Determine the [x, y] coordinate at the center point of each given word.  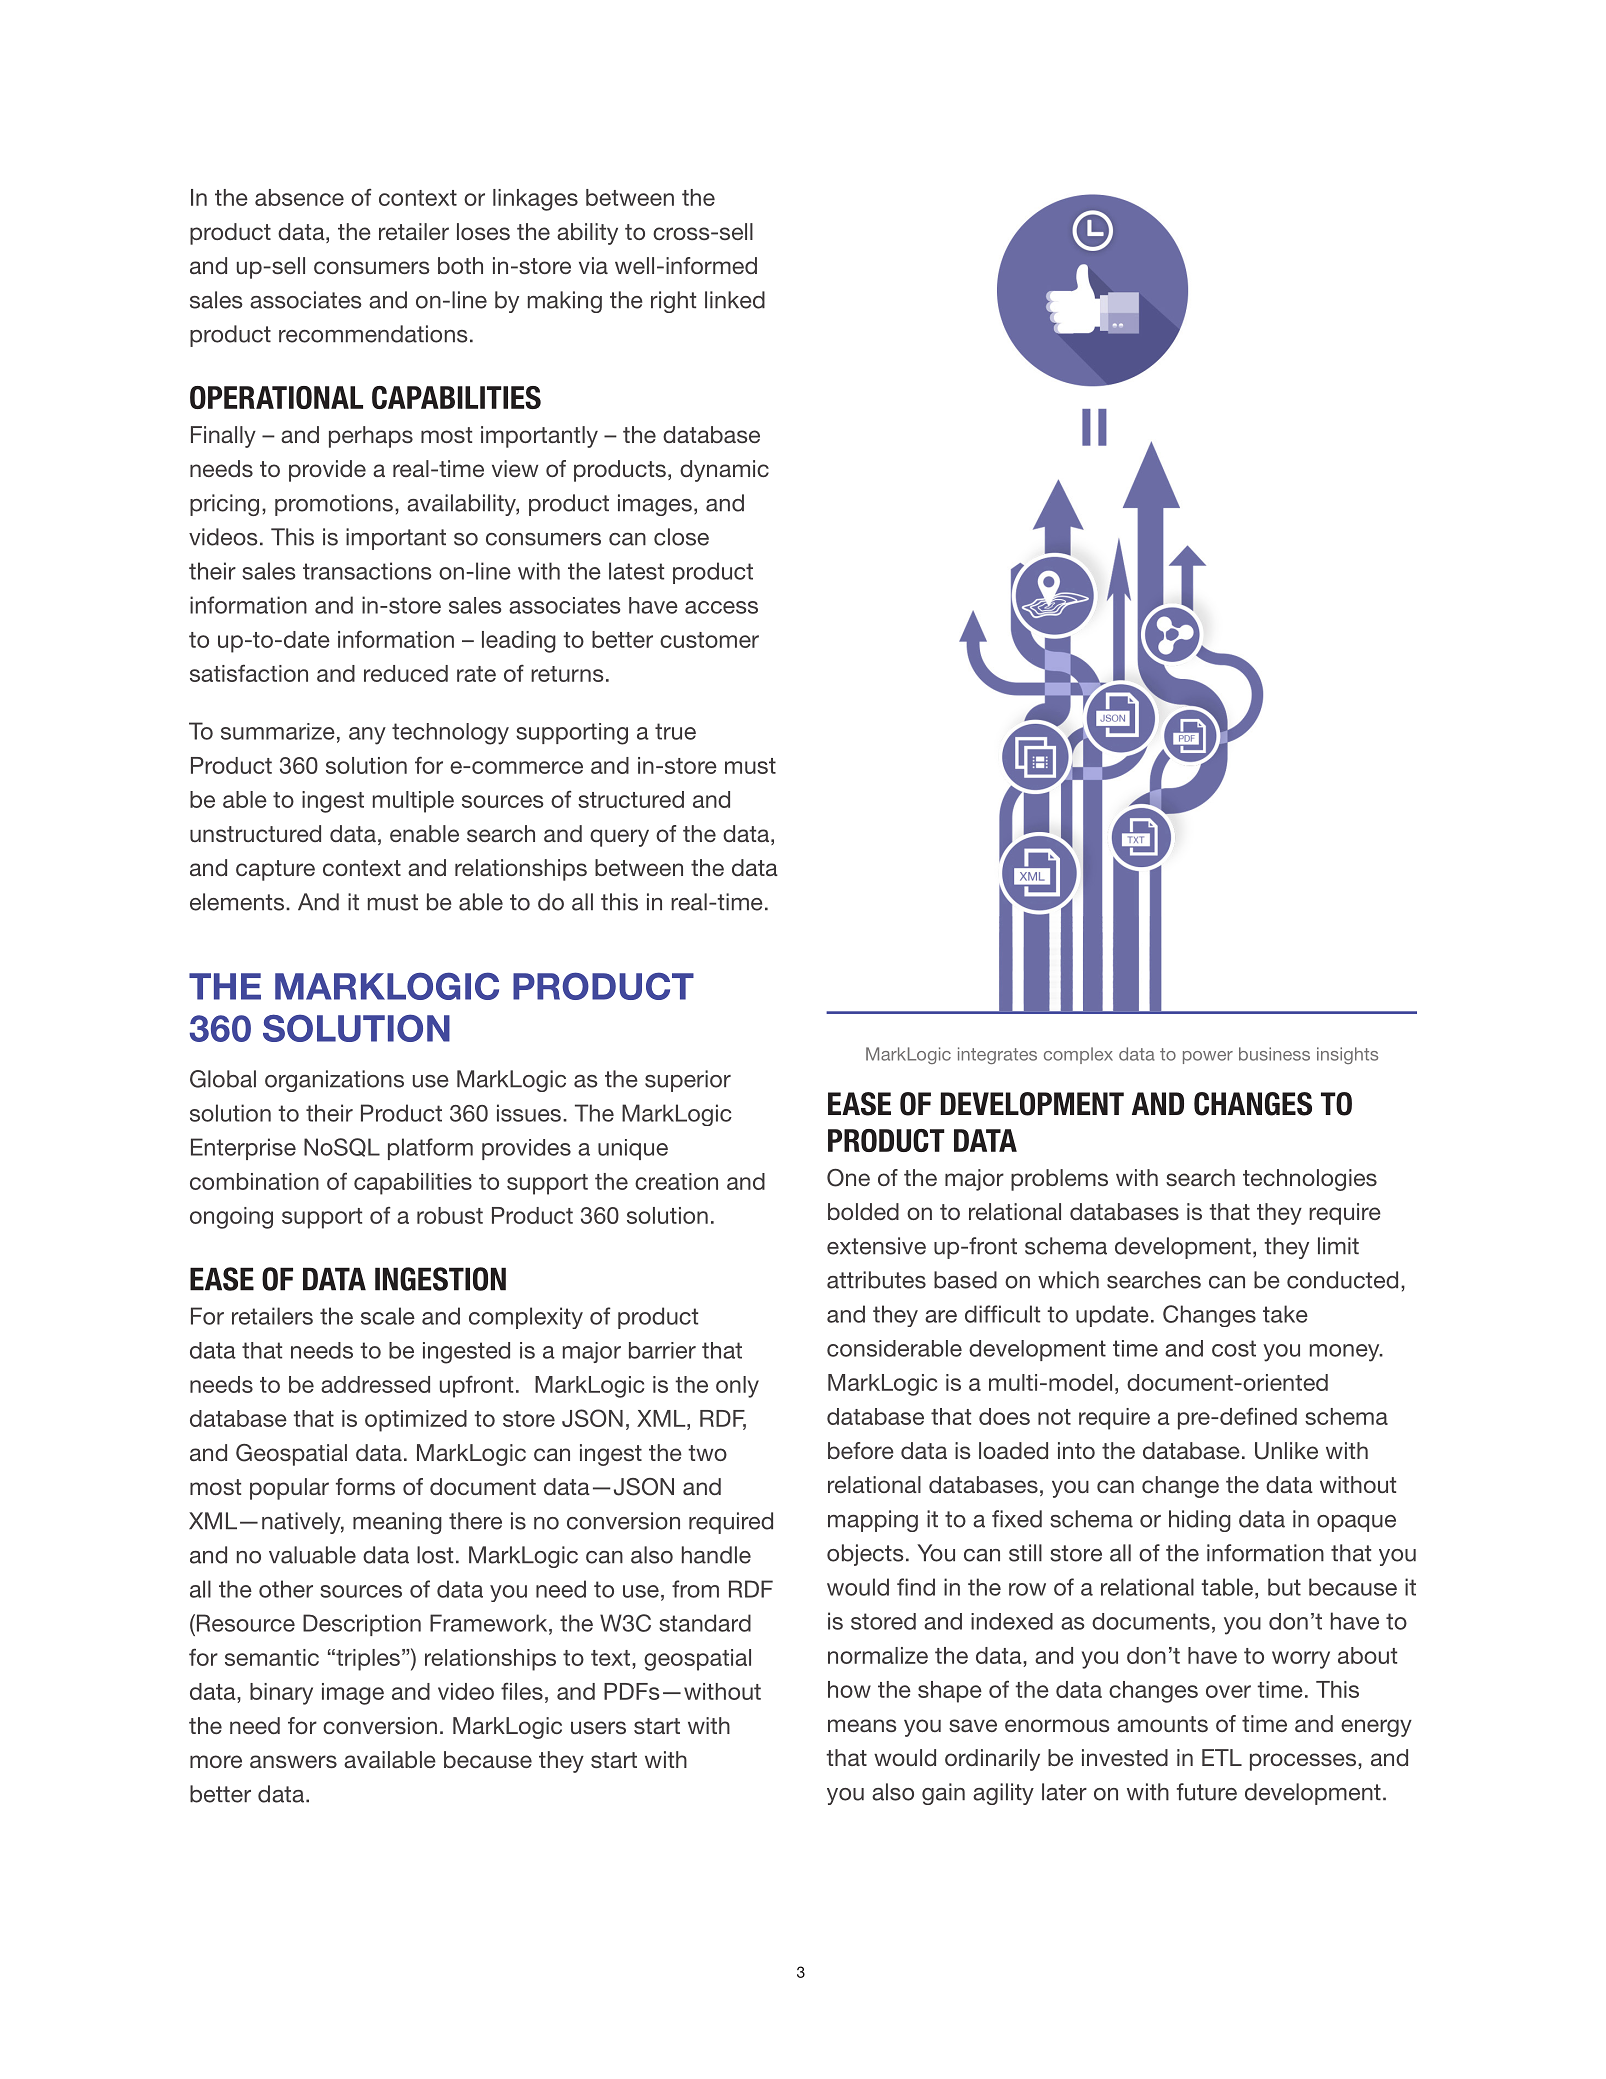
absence [299, 197]
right [673, 302]
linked [735, 300]
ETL [1222, 1757]
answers [293, 1762]
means [862, 1725]
